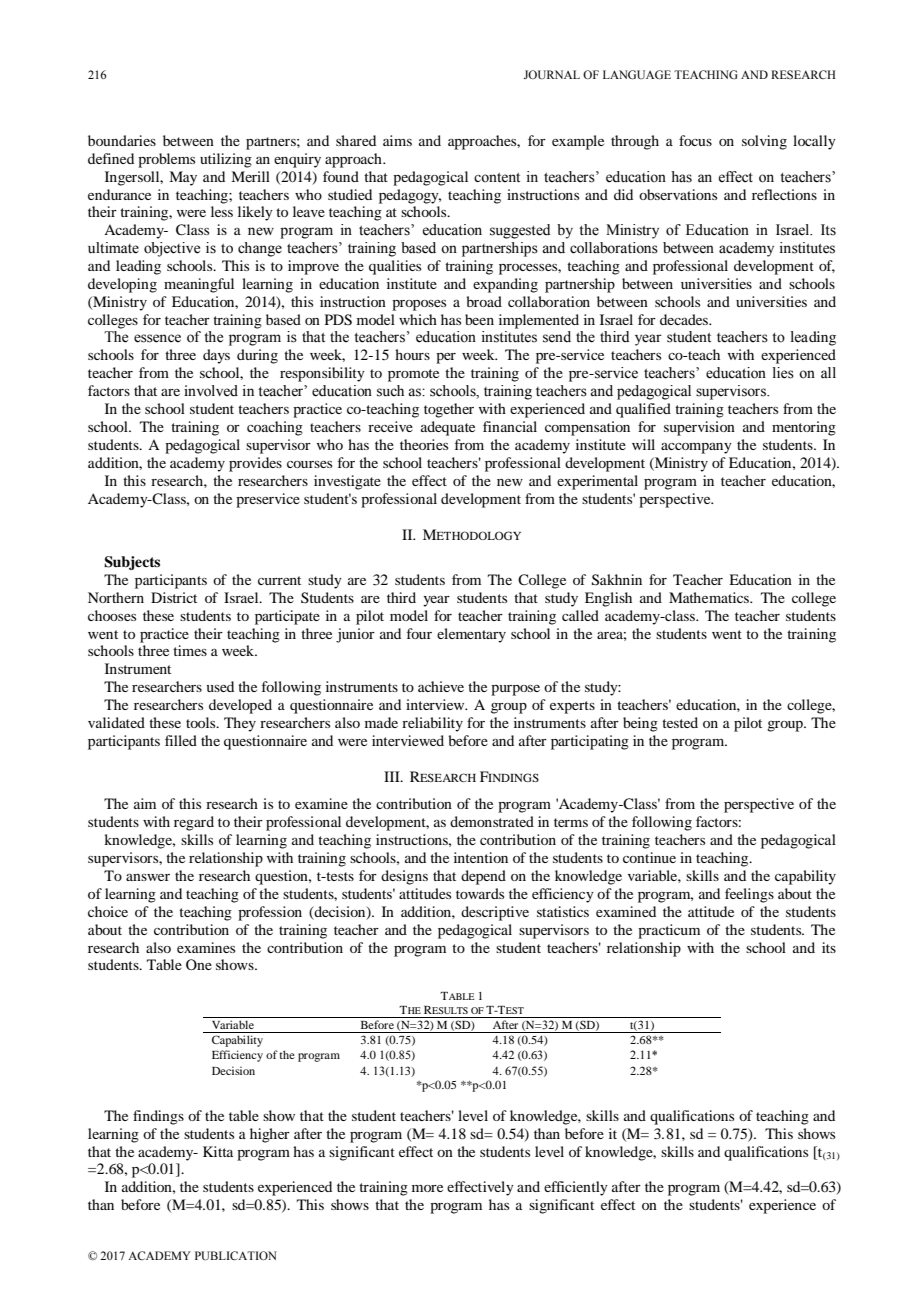 The height and width of the page is (1308, 924). I want to click on achieve, so click(441, 686).
